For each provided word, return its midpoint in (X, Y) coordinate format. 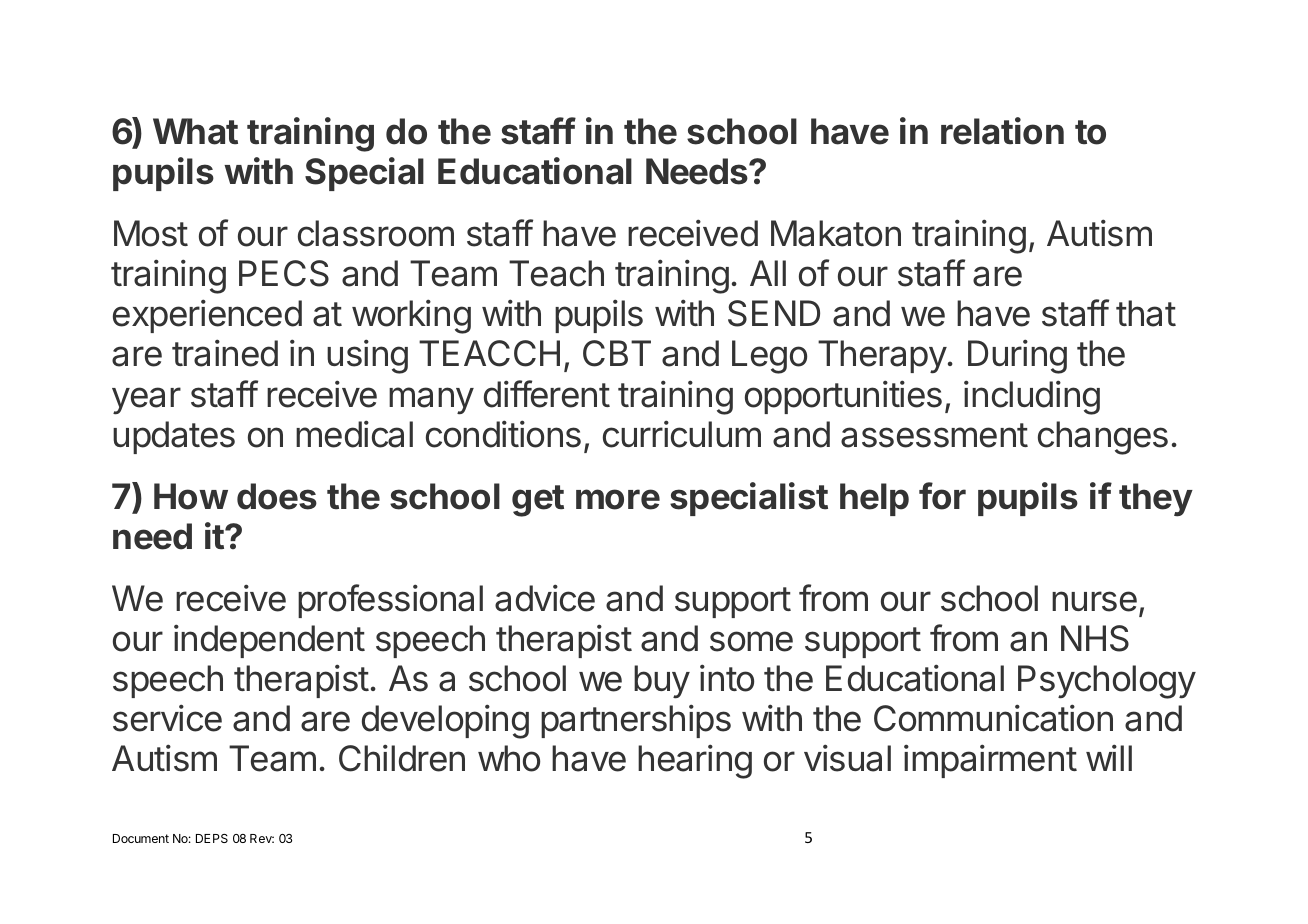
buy (662, 682)
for (942, 496)
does (277, 496)
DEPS (212, 838)
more (618, 499)
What (195, 131)
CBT (617, 353)
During (1017, 356)
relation (1002, 131)
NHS (1095, 638)
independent (269, 641)
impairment (990, 761)
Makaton (836, 233)
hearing (695, 761)
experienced (207, 316)
